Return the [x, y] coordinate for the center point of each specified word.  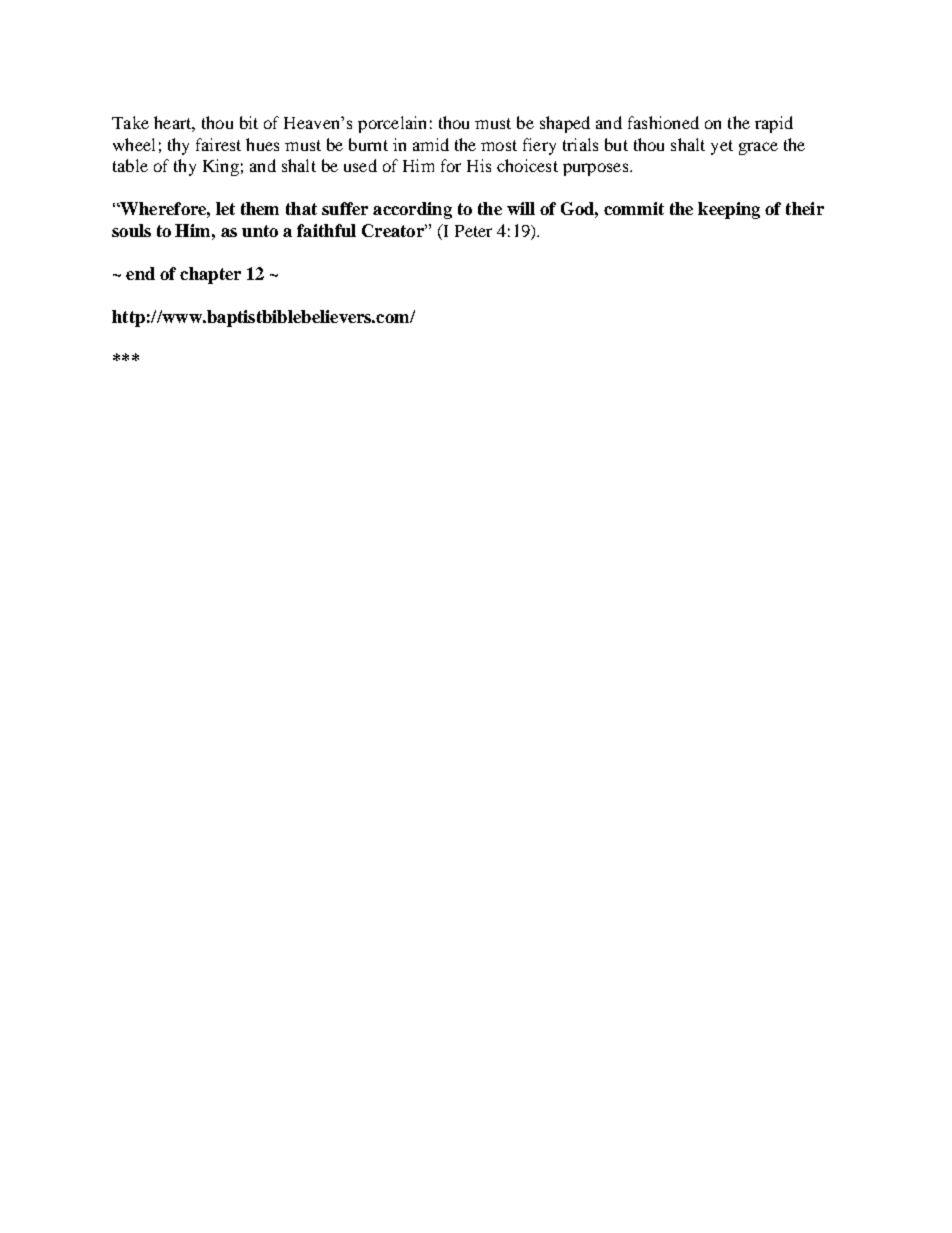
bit [249, 122]
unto [260, 231]
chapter [210, 275]
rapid [774, 124]
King [221, 167]
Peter [473, 231]
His [479, 165]
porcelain [392, 124]
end [140, 273]
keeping [729, 210]
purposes [597, 169]
